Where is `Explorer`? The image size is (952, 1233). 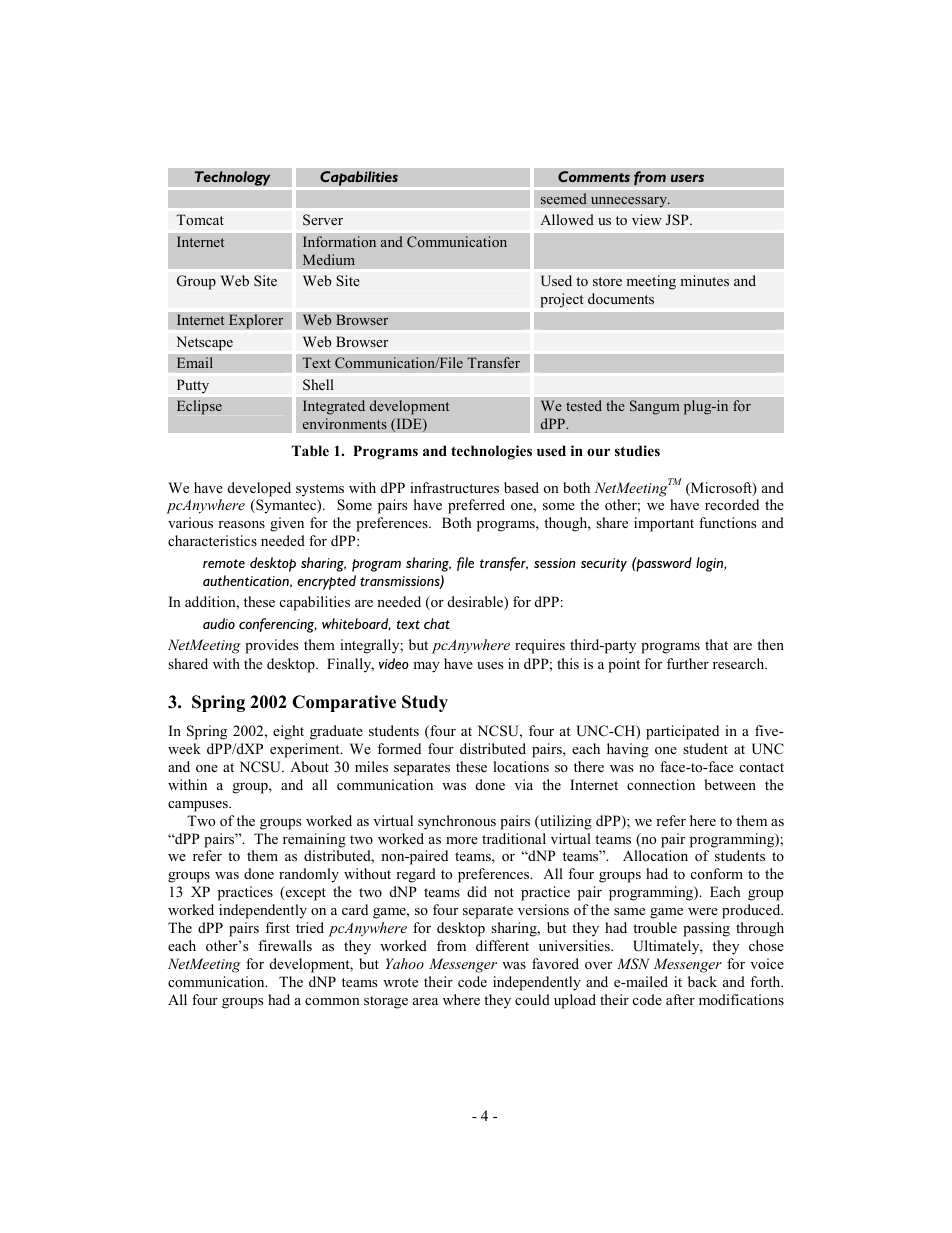 Explorer is located at coordinates (256, 321).
